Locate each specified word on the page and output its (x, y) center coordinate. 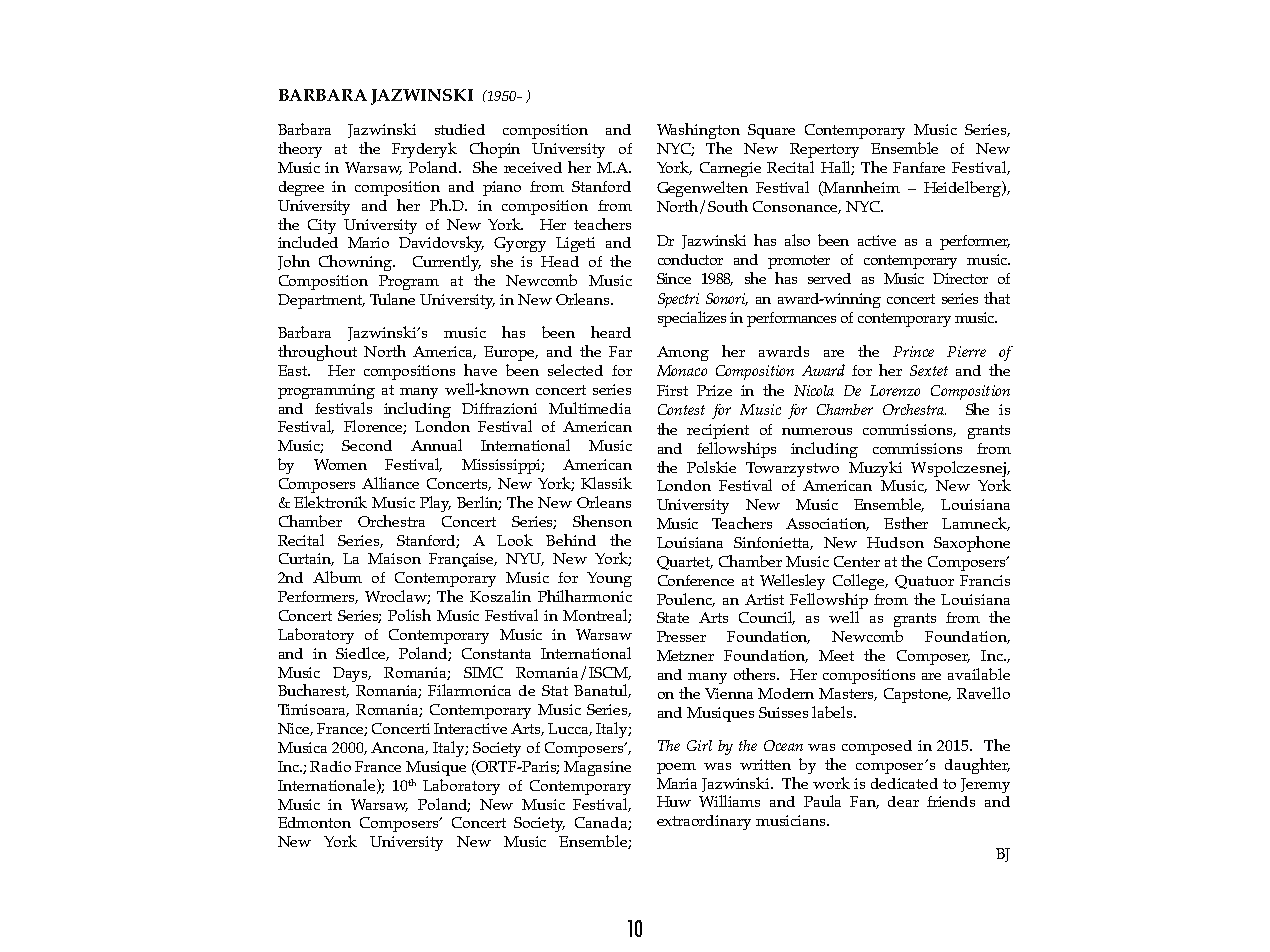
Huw (674, 801)
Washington (698, 131)
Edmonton (314, 822)
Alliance (390, 483)
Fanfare (919, 167)
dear (903, 801)
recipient (718, 431)
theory (300, 150)
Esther (906, 523)
